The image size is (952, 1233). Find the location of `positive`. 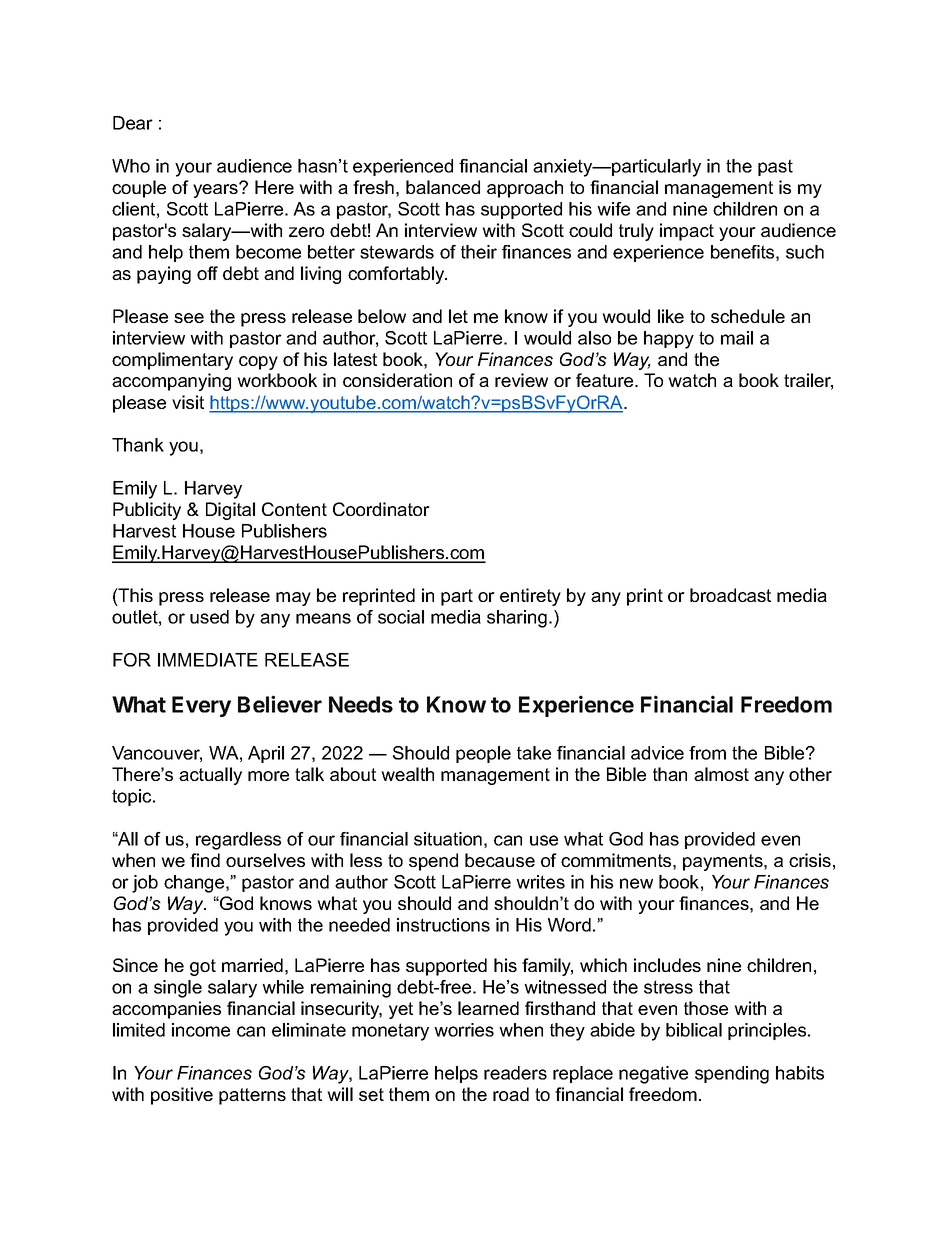

positive is located at coordinates (182, 1096).
